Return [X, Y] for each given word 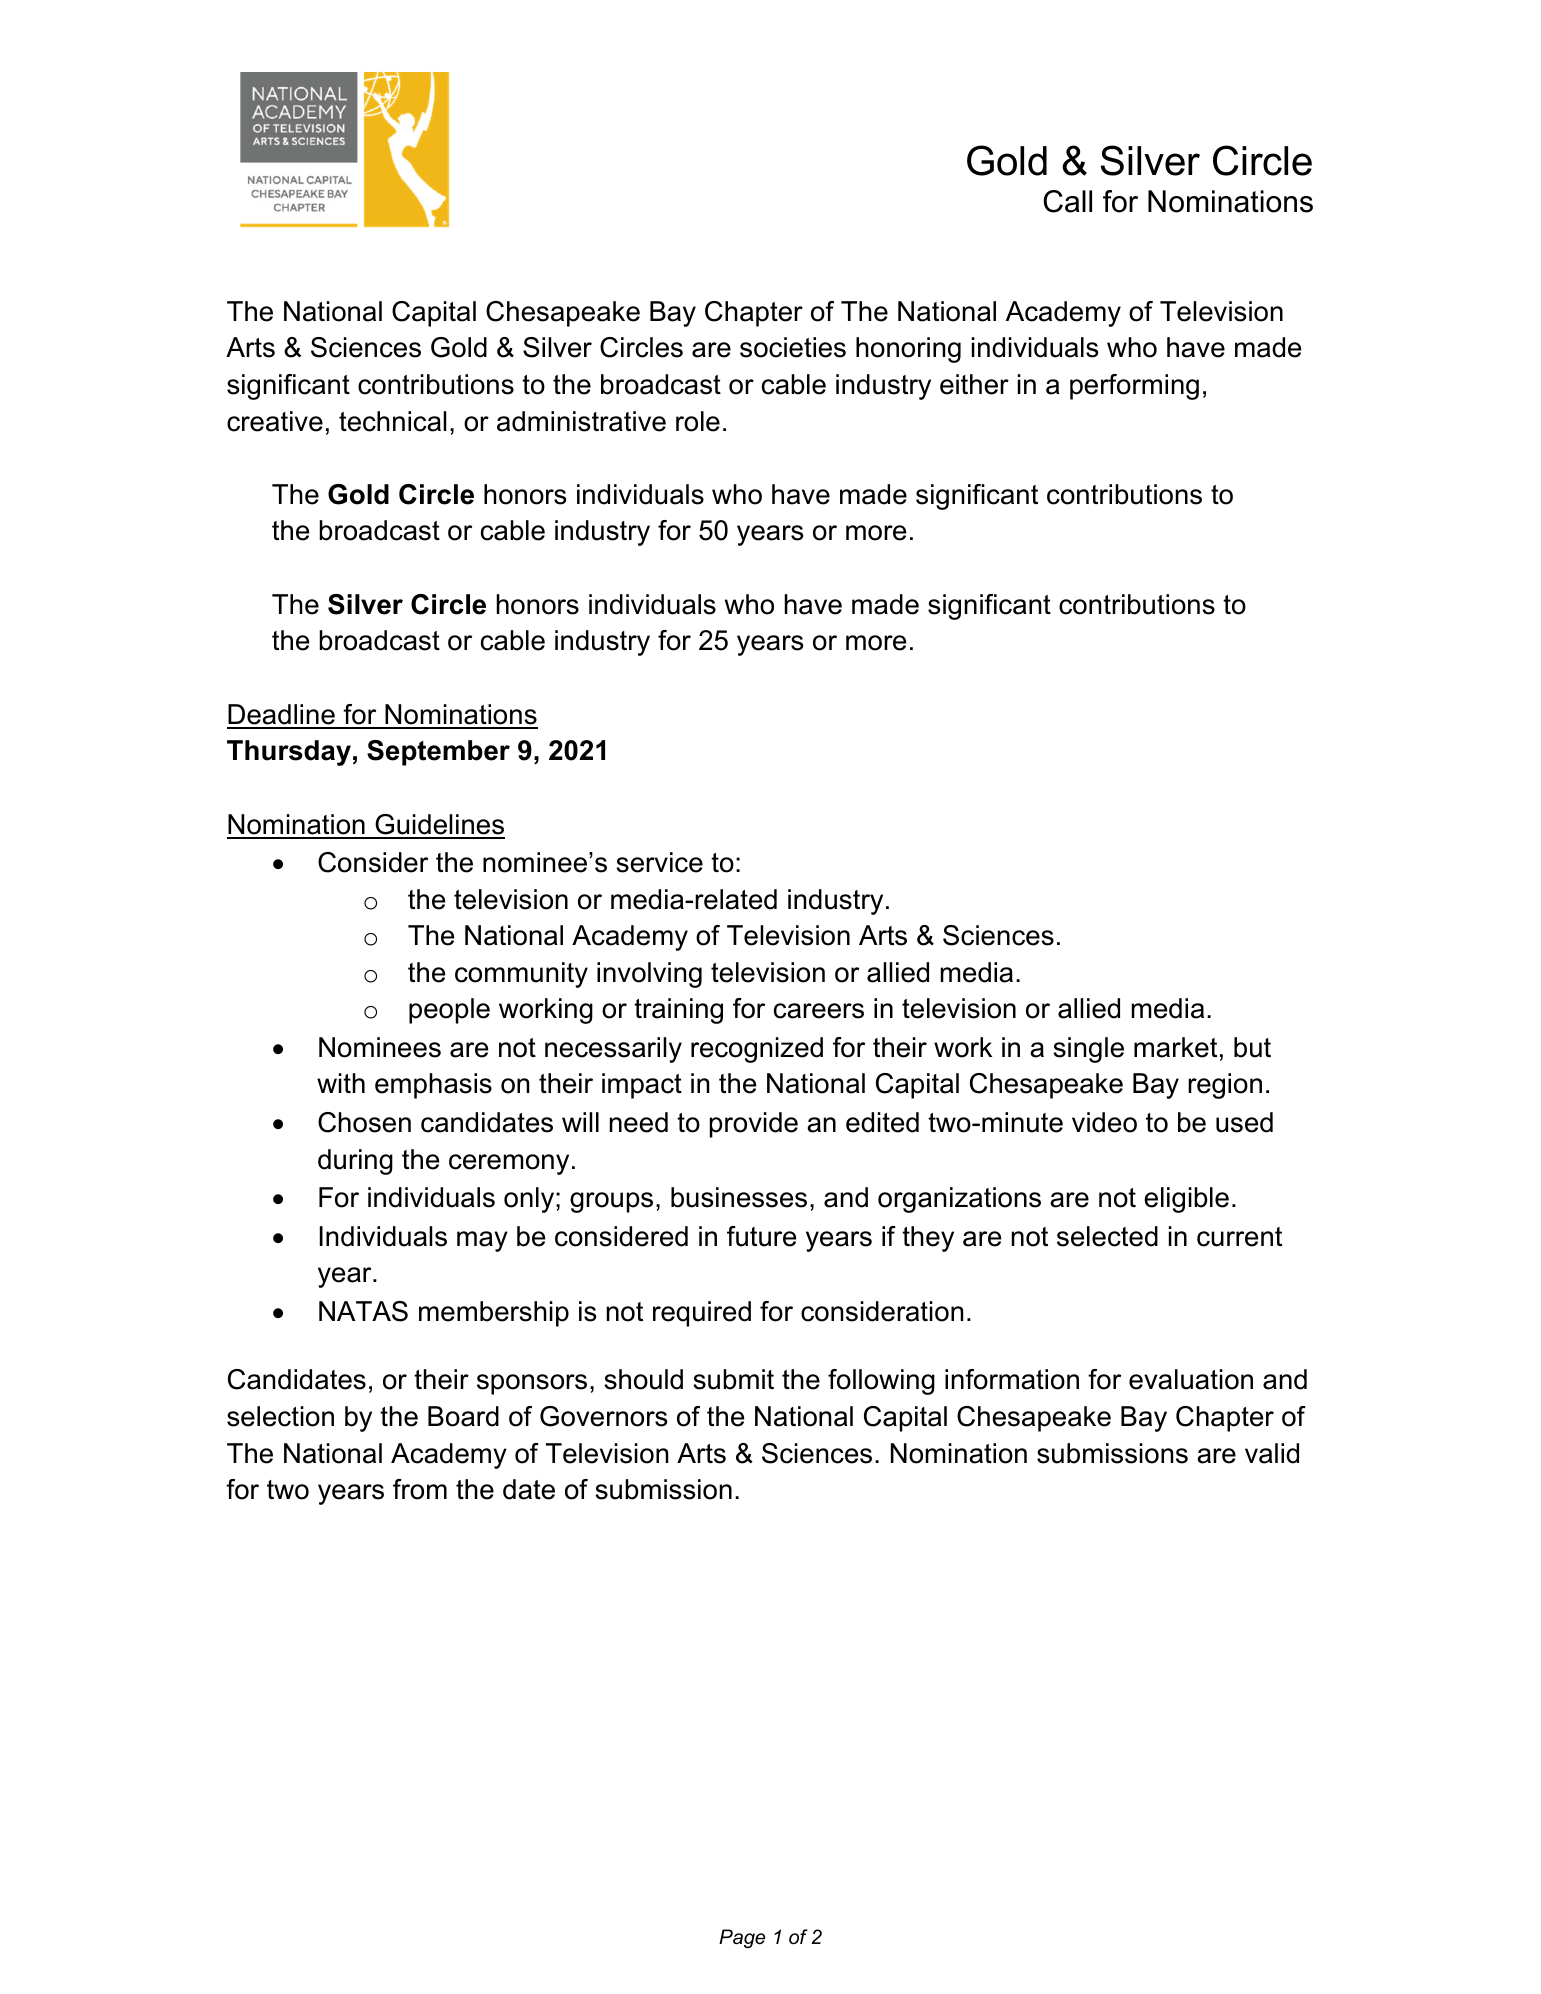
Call [1067, 201]
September [438, 753]
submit [733, 1379]
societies [793, 347]
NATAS [363, 1311]
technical [392, 421]
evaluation [1191, 1379]
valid [1272, 1453]
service [659, 862]
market [1175, 1047]
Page [742, 1938]
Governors [603, 1416]
